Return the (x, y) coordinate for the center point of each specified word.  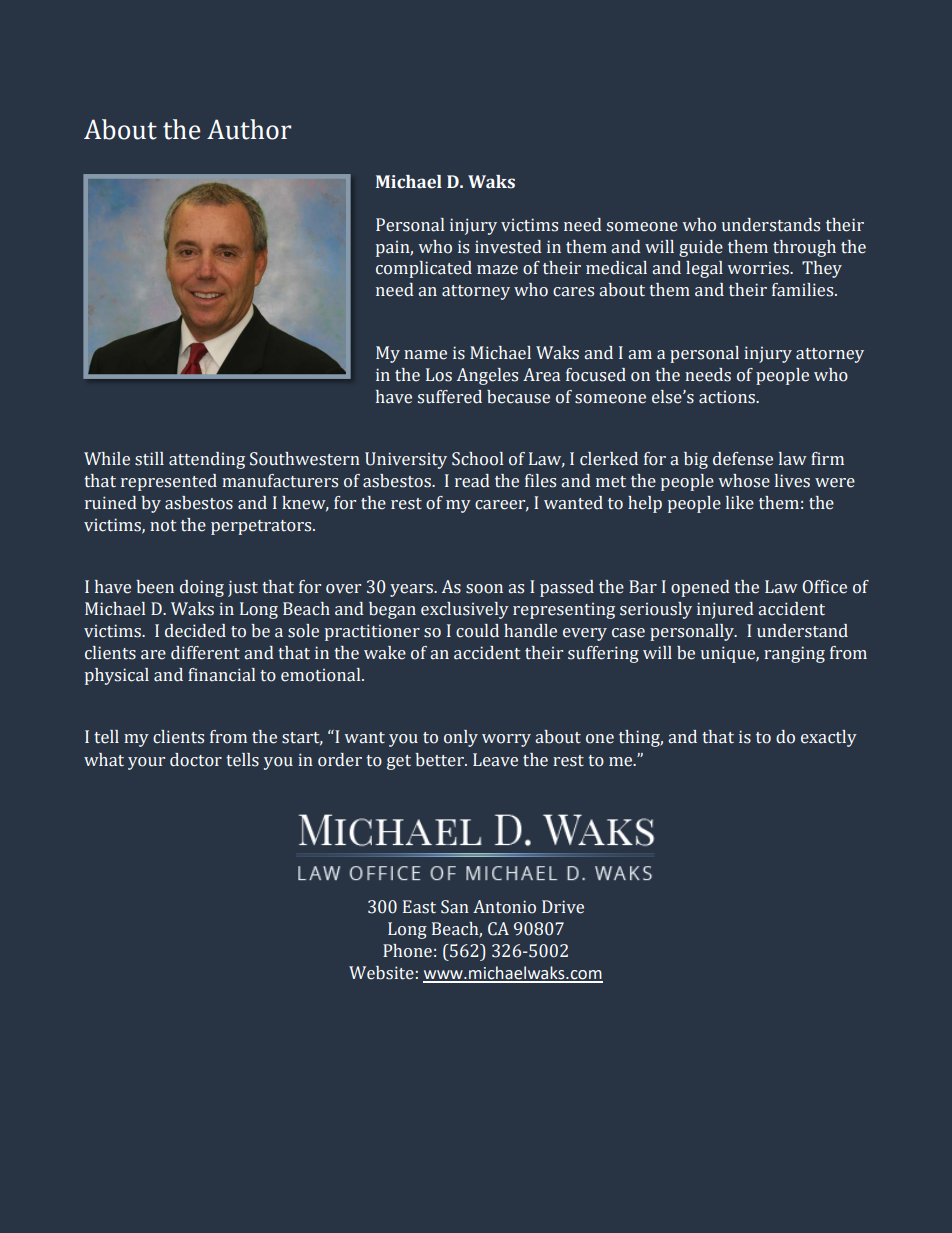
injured (725, 610)
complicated (424, 269)
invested (508, 247)
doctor (196, 760)
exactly (829, 738)
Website (381, 973)
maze (497, 270)
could (477, 631)
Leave (495, 760)
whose (744, 481)
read (472, 481)
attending (207, 460)
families (804, 290)
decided (195, 631)
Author (249, 129)
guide (701, 248)
